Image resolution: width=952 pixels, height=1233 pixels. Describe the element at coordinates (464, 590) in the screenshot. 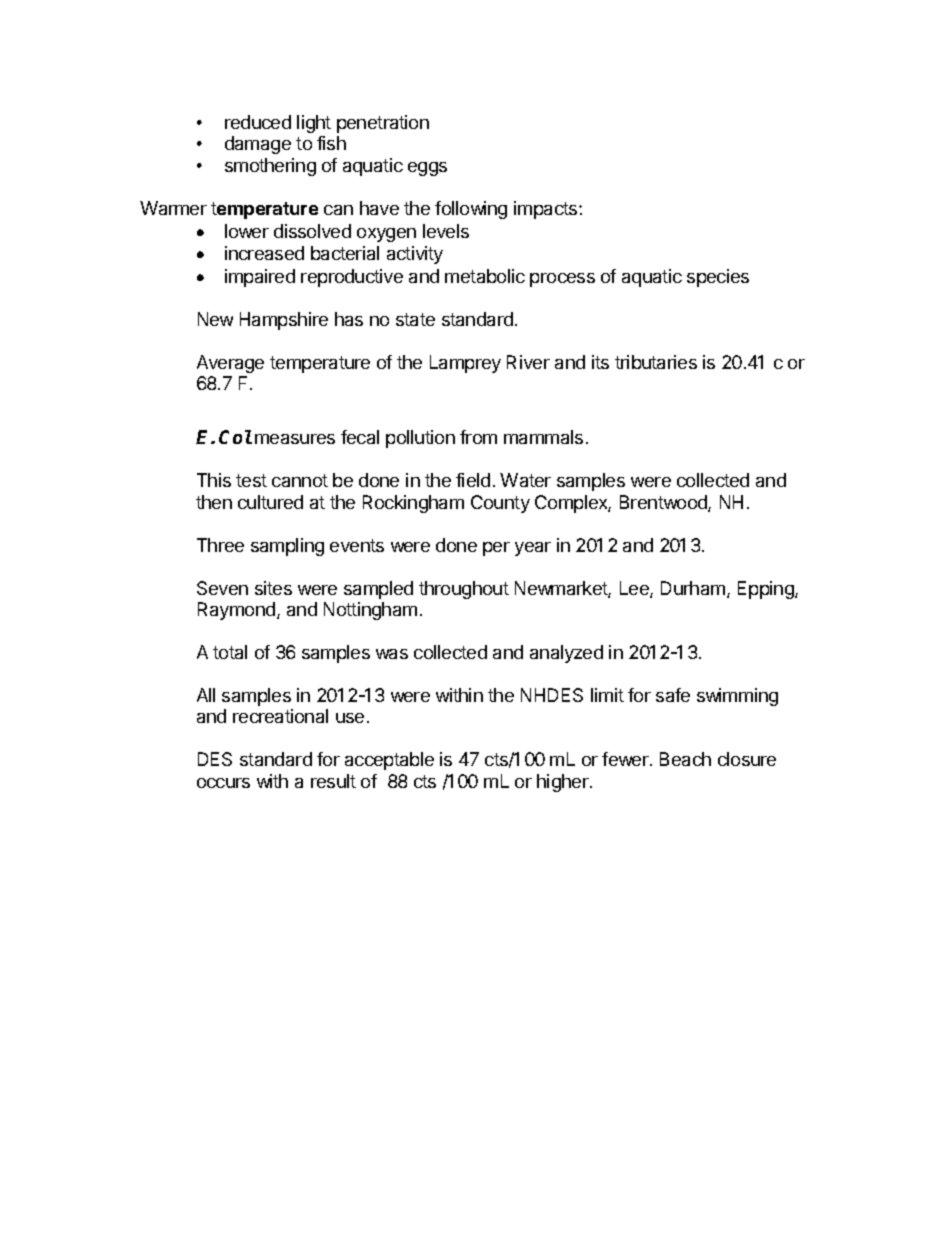

I see `throughout` at that location.
